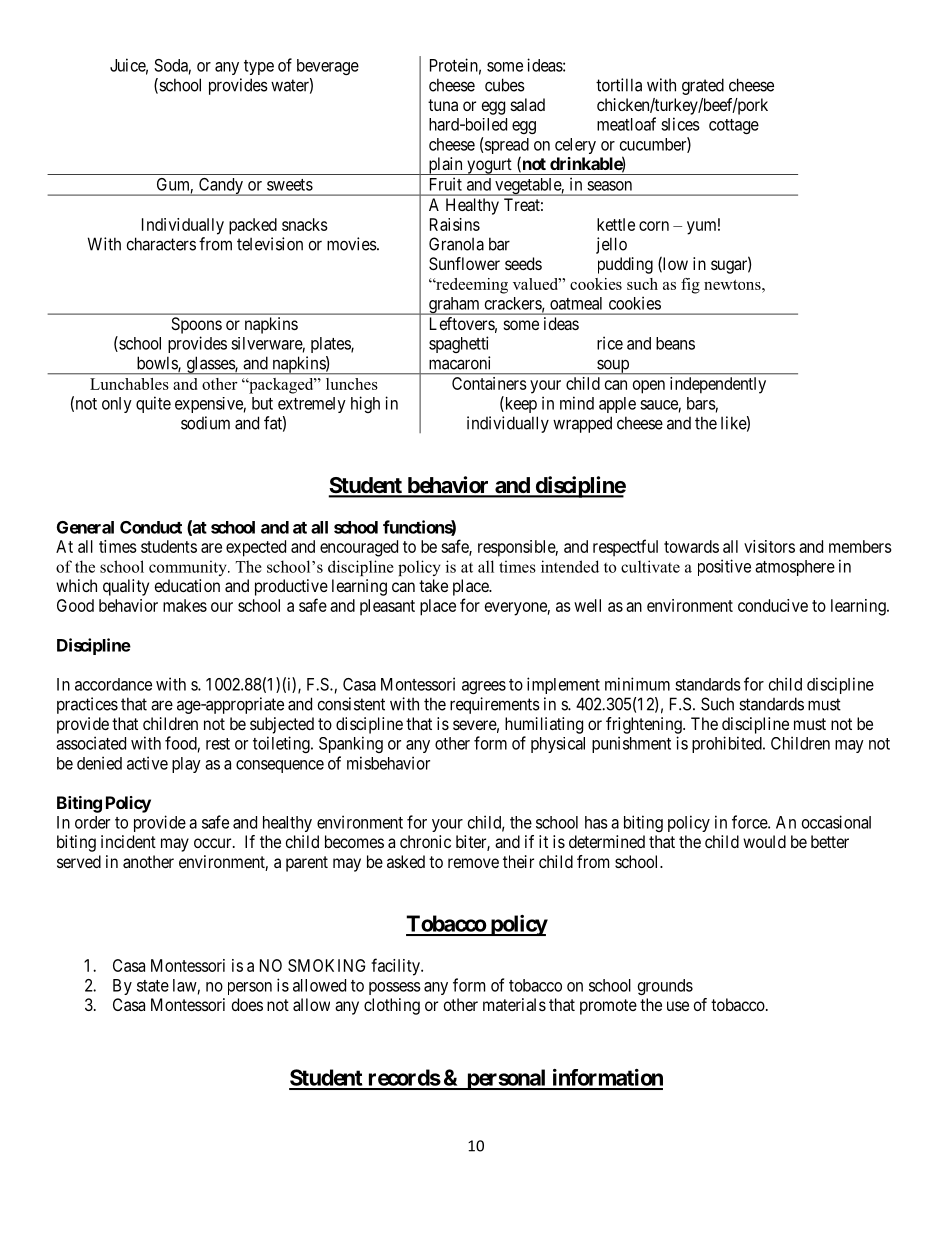  I want to click on materials, so click(514, 1004).
